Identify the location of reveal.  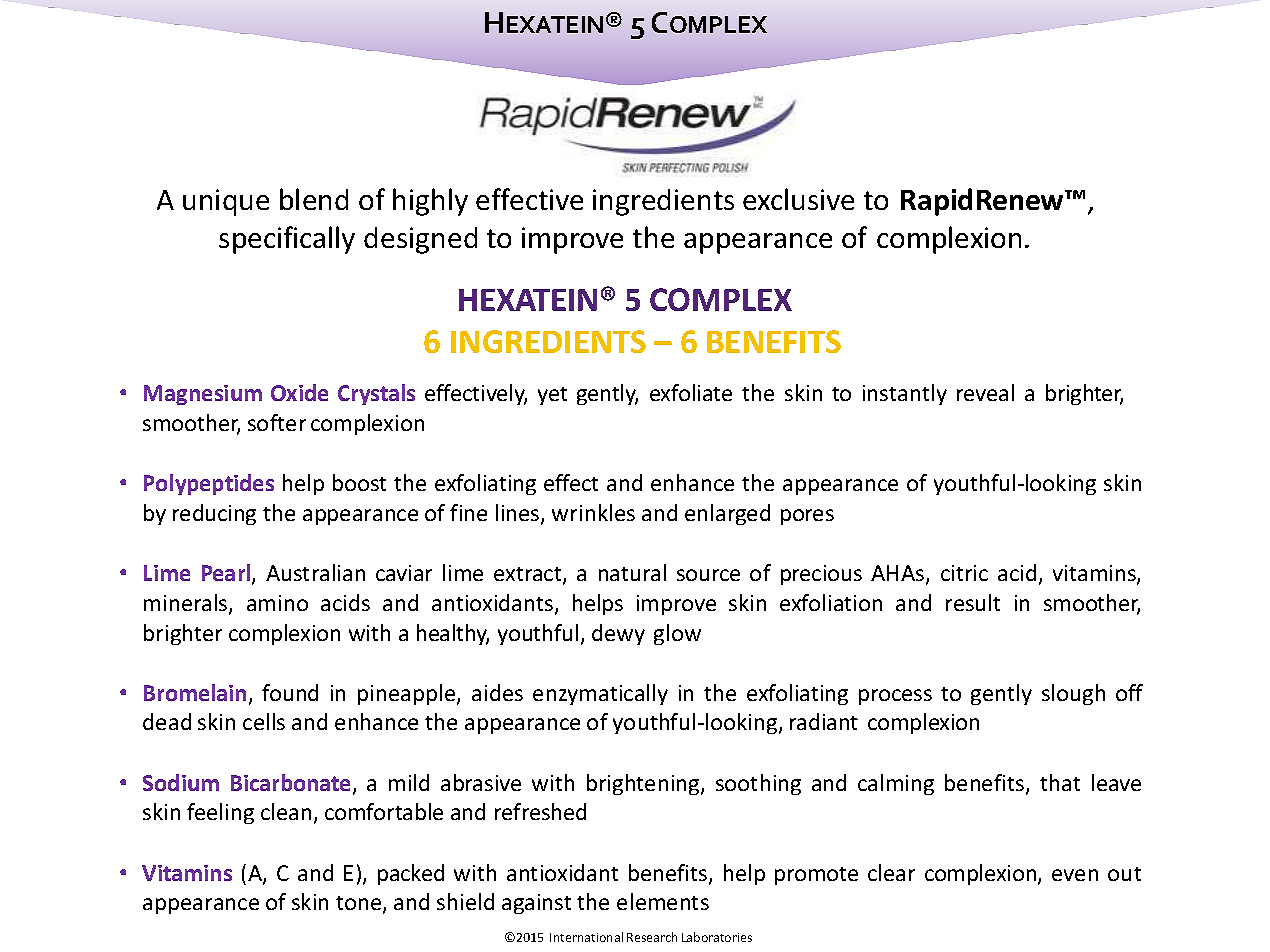
(985, 392).
